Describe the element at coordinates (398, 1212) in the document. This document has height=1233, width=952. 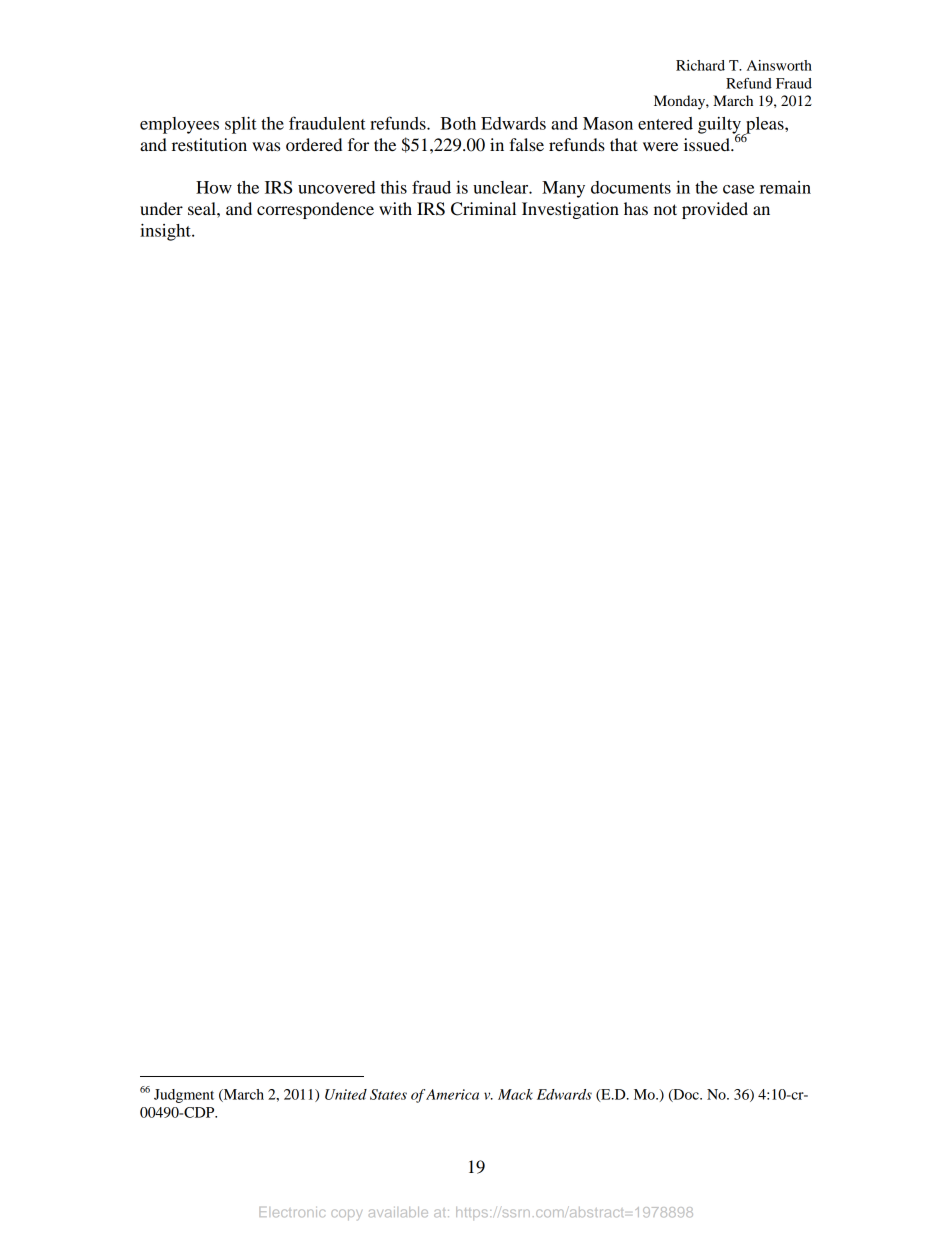
I see `available` at that location.
